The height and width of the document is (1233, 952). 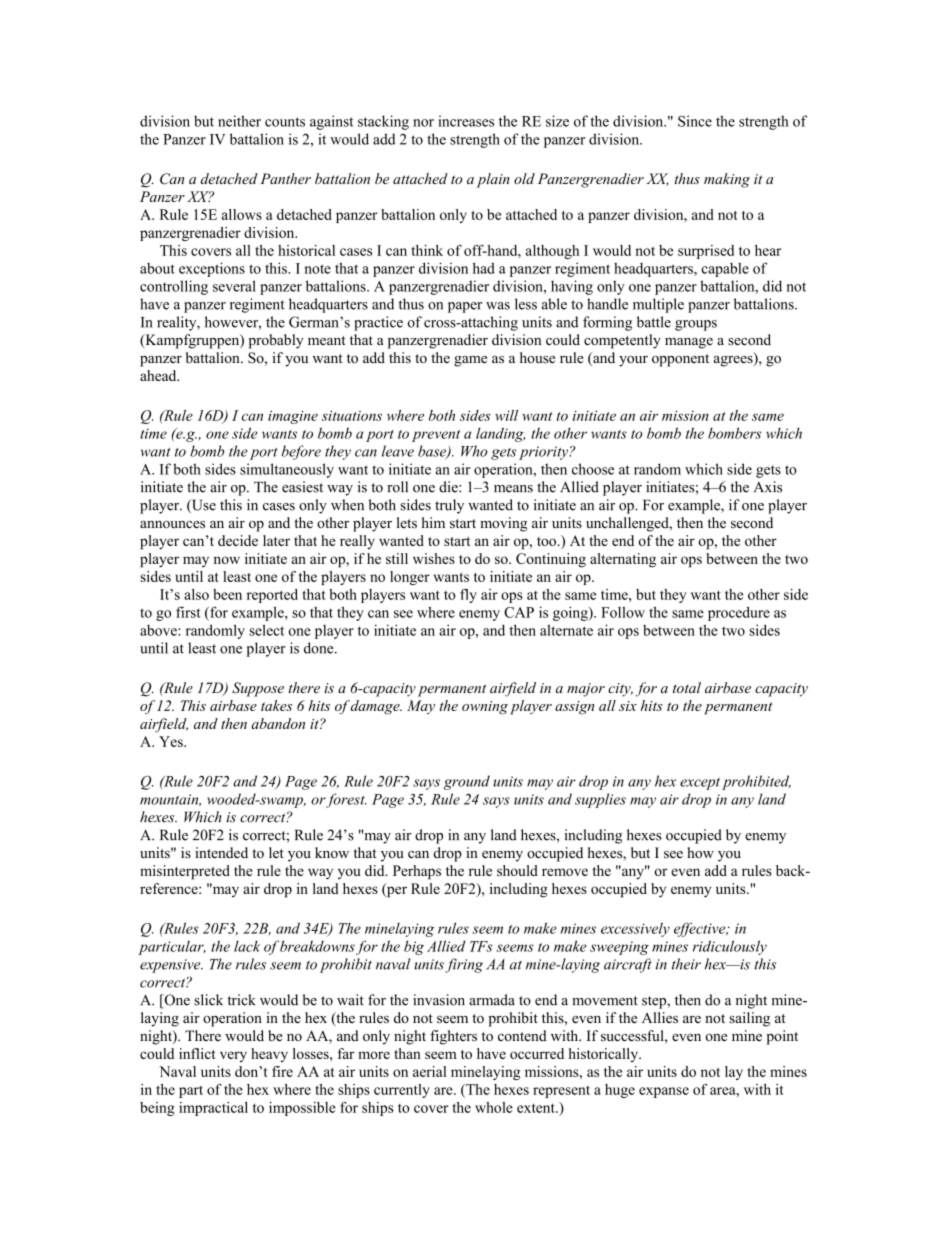 What do you see at coordinates (276, 341) in the document?
I see `probably` at bounding box center [276, 341].
